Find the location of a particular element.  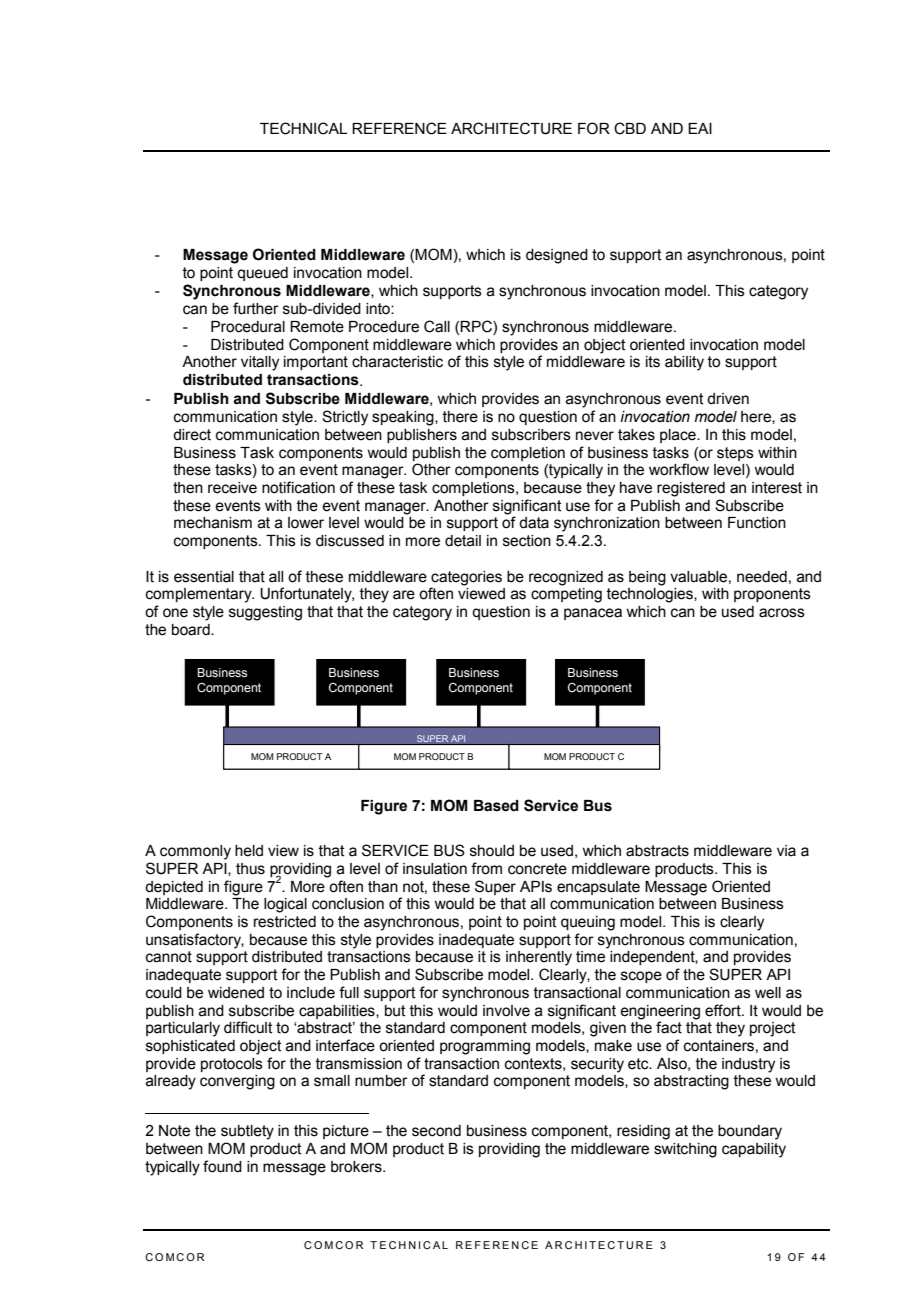

queued is located at coordinates (262, 274).
